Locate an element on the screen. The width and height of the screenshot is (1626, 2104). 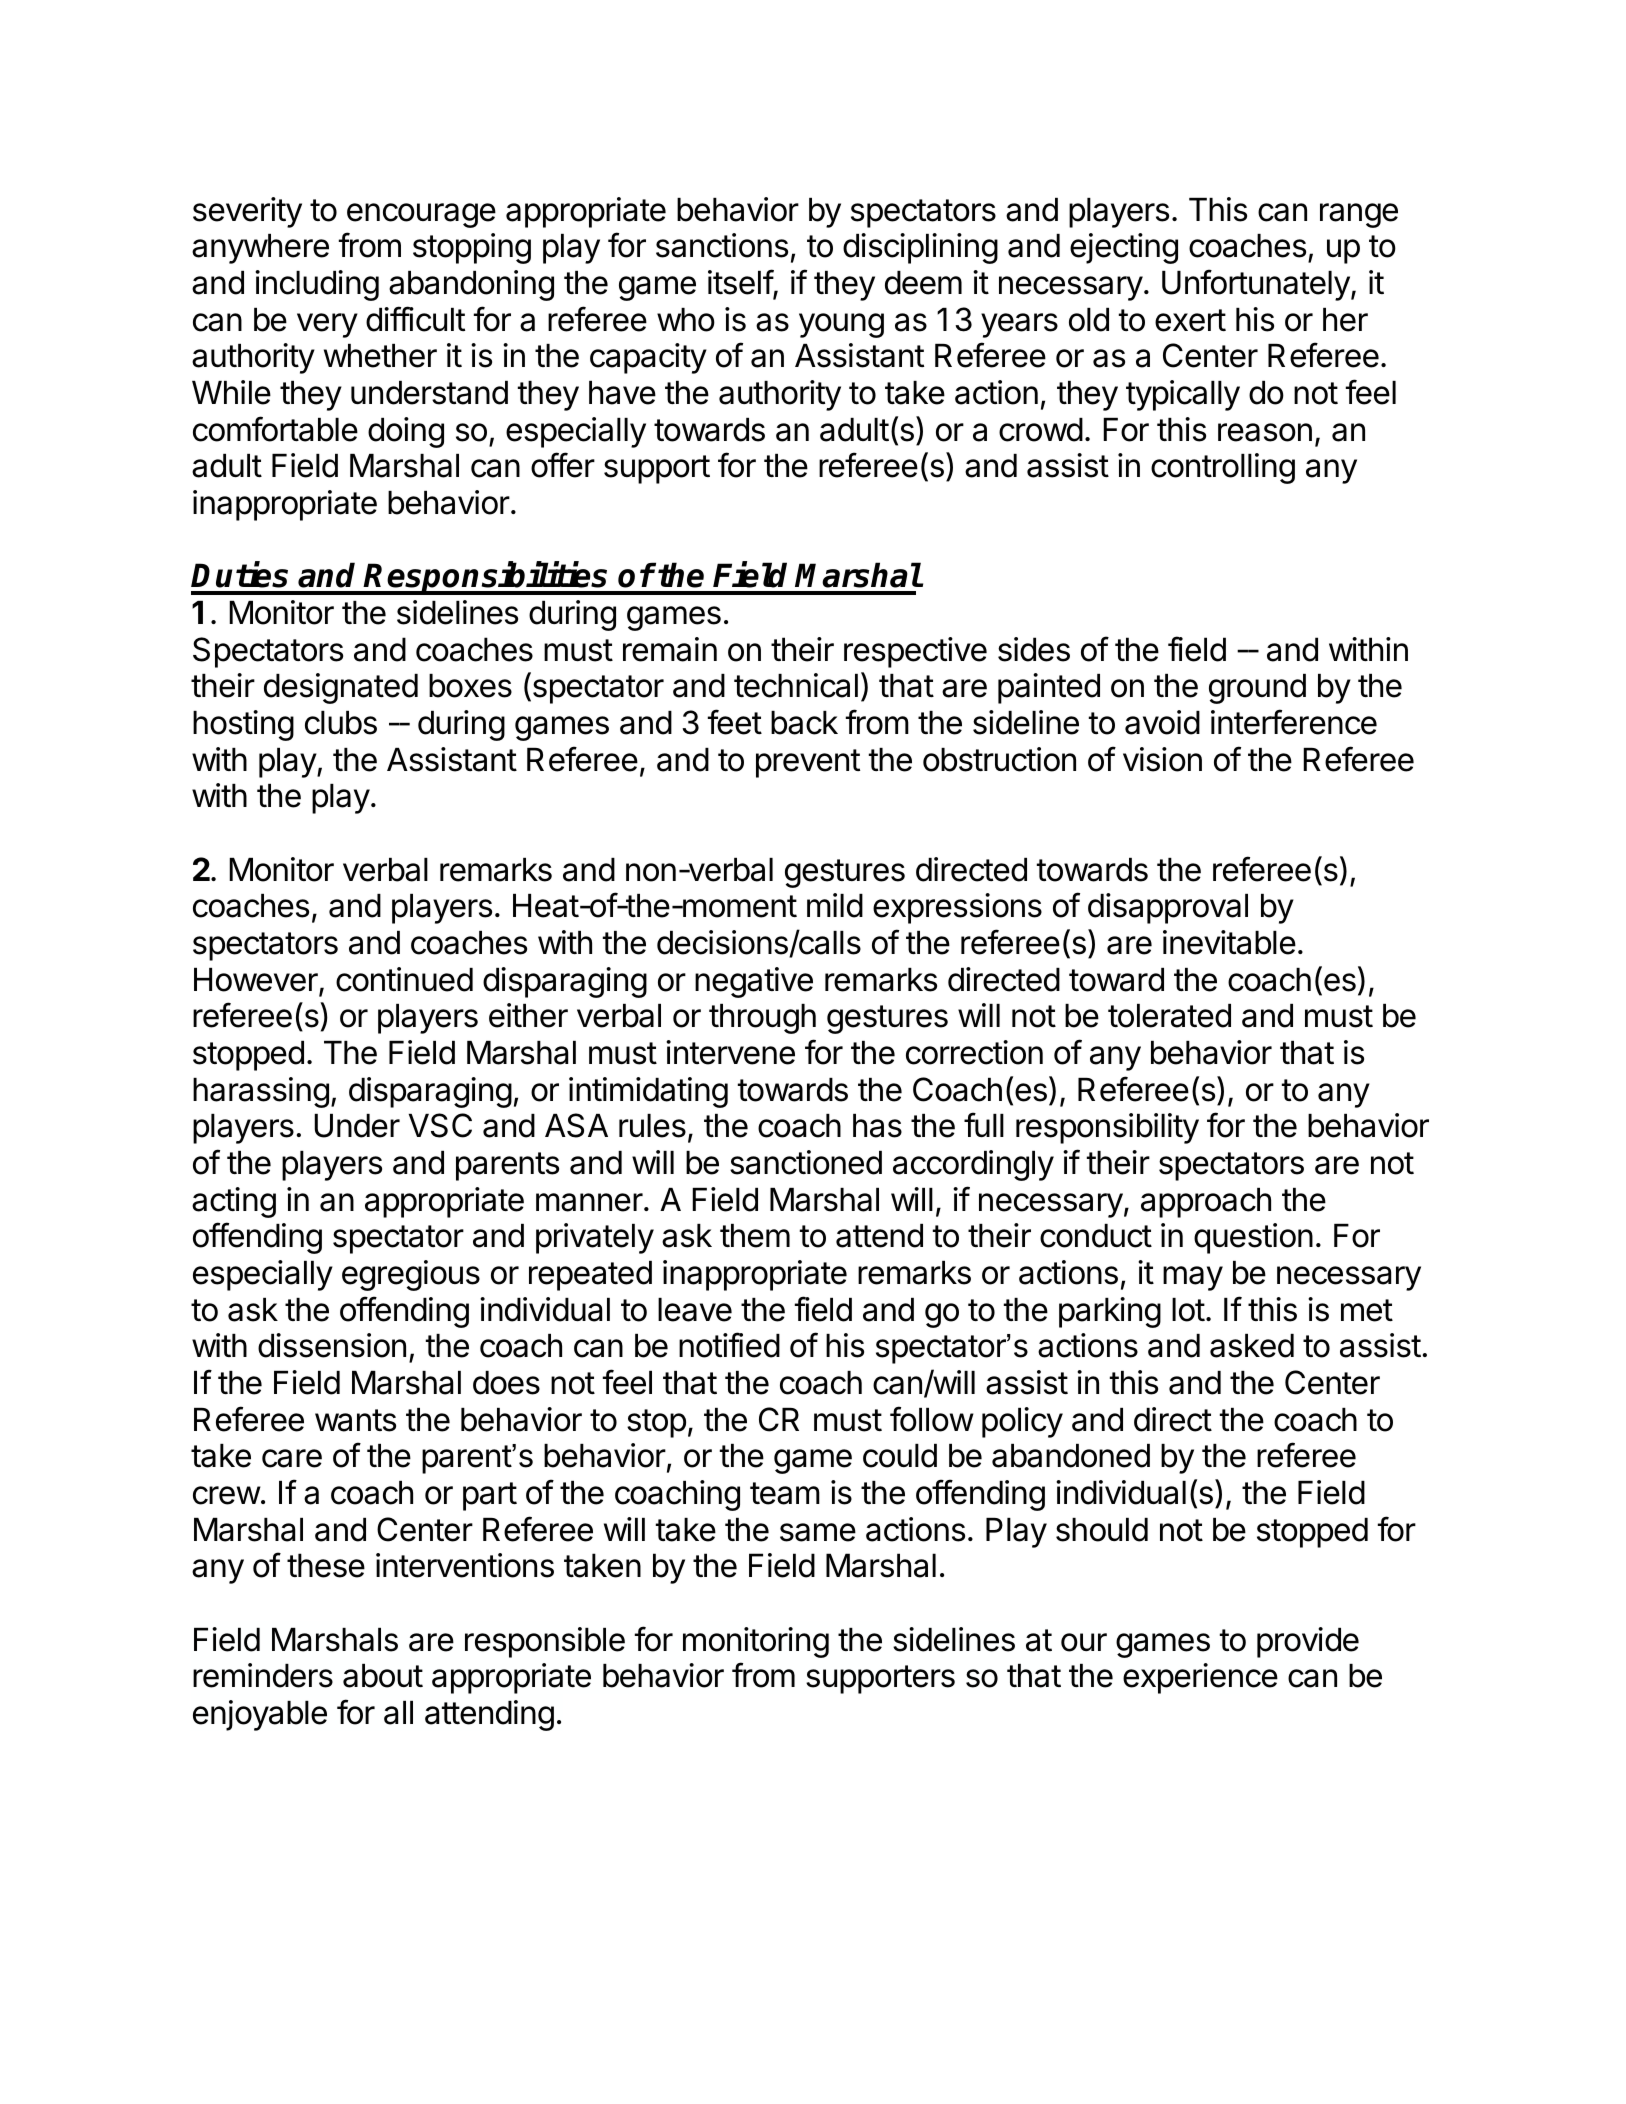
sanctions is located at coordinates (722, 245).
